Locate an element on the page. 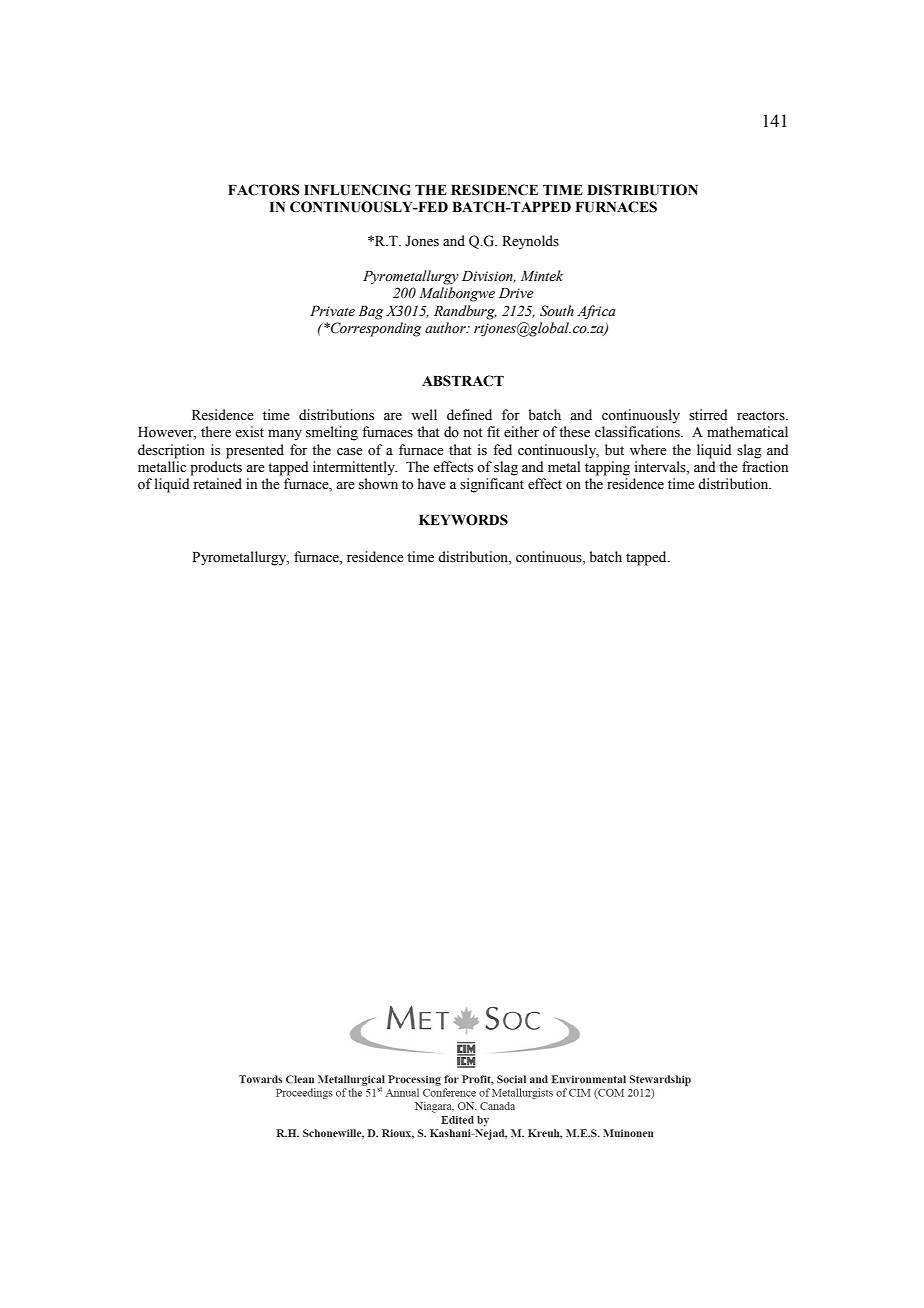 This image has width=924, height=1308. Private is located at coordinates (332, 311).
